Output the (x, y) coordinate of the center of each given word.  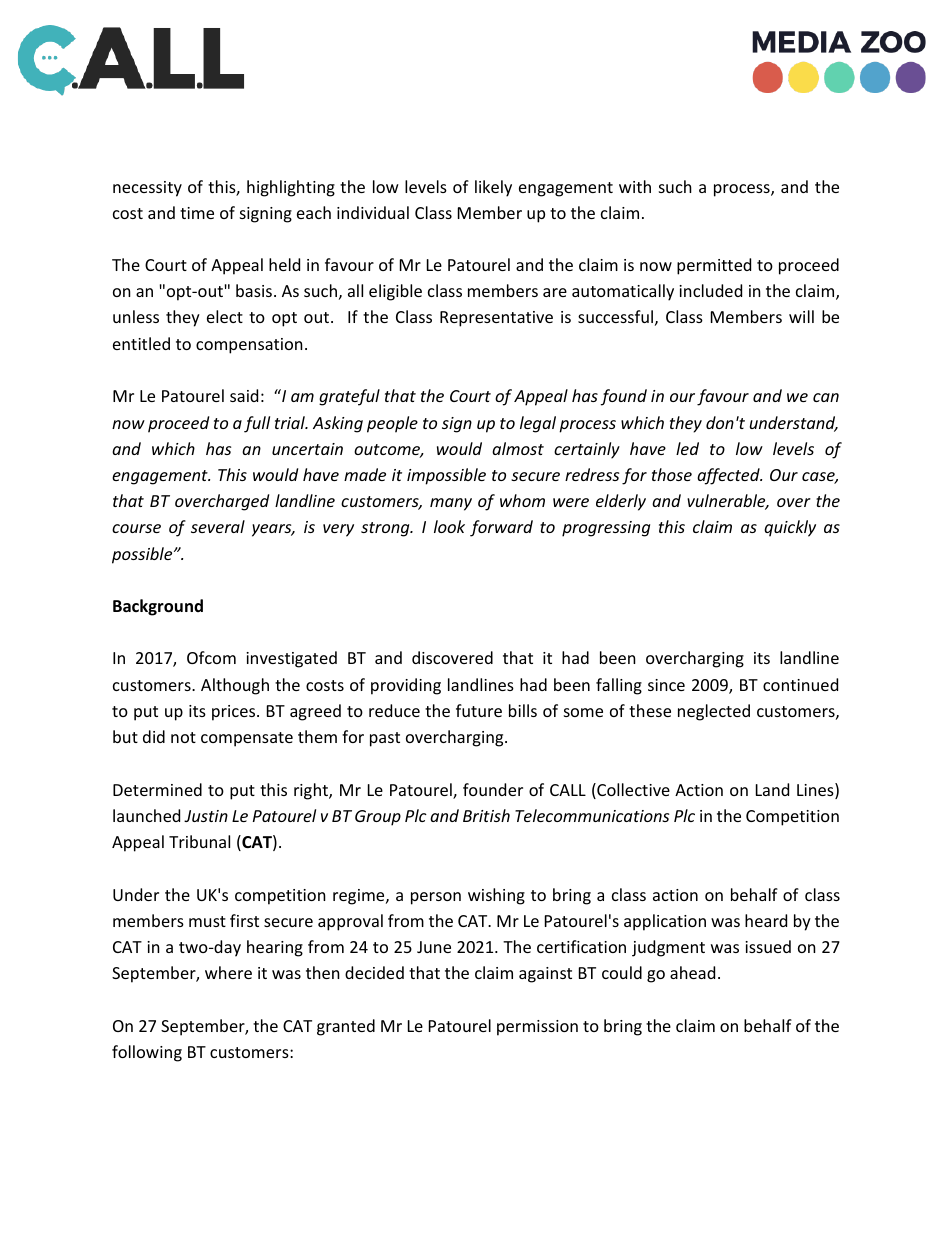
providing (406, 686)
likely (493, 188)
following (147, 1053)
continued (800, 684)
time (197, 213)
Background (158, 607)
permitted (714, 266)
